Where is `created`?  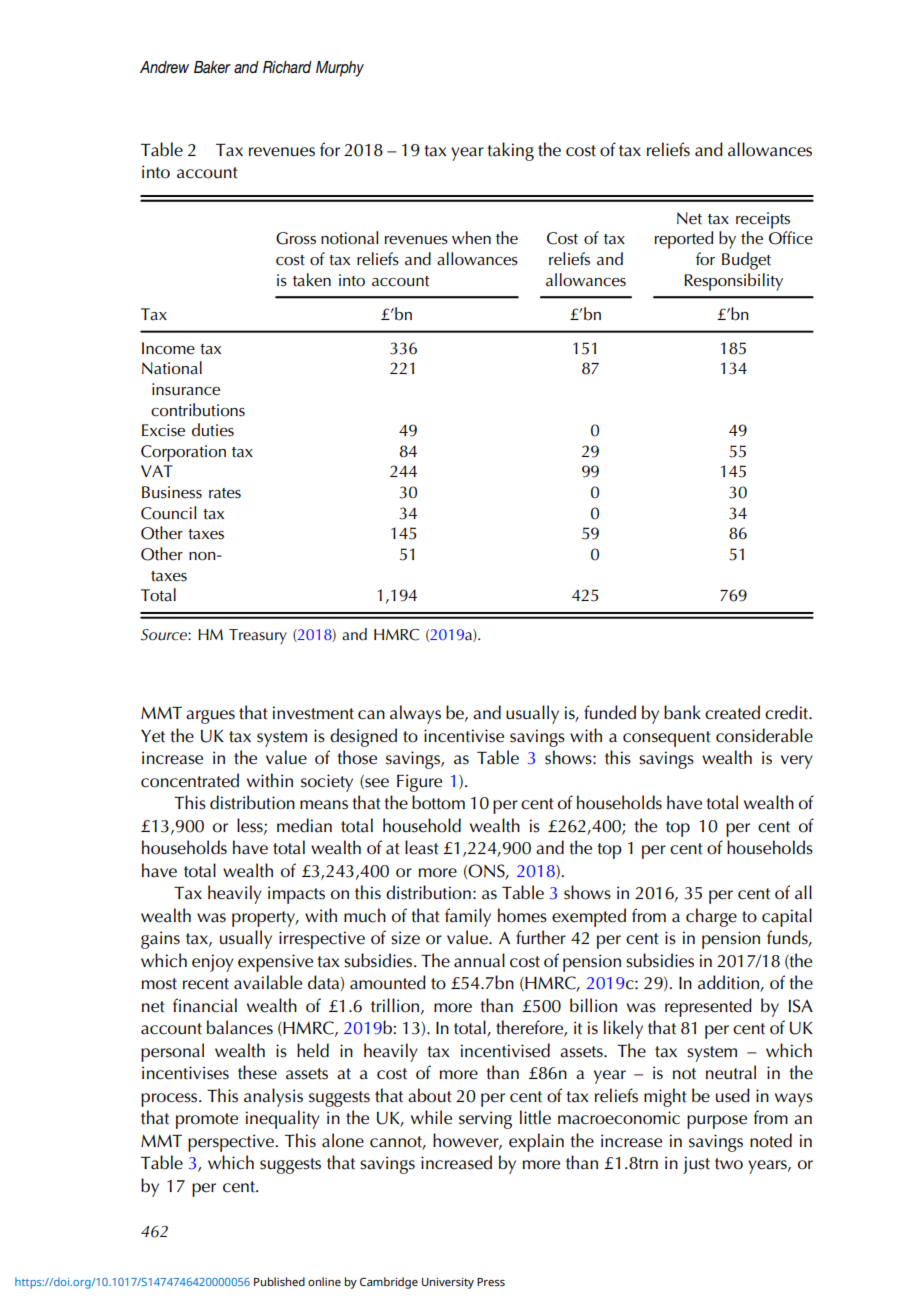
created is located at coordinates (732, 712).
